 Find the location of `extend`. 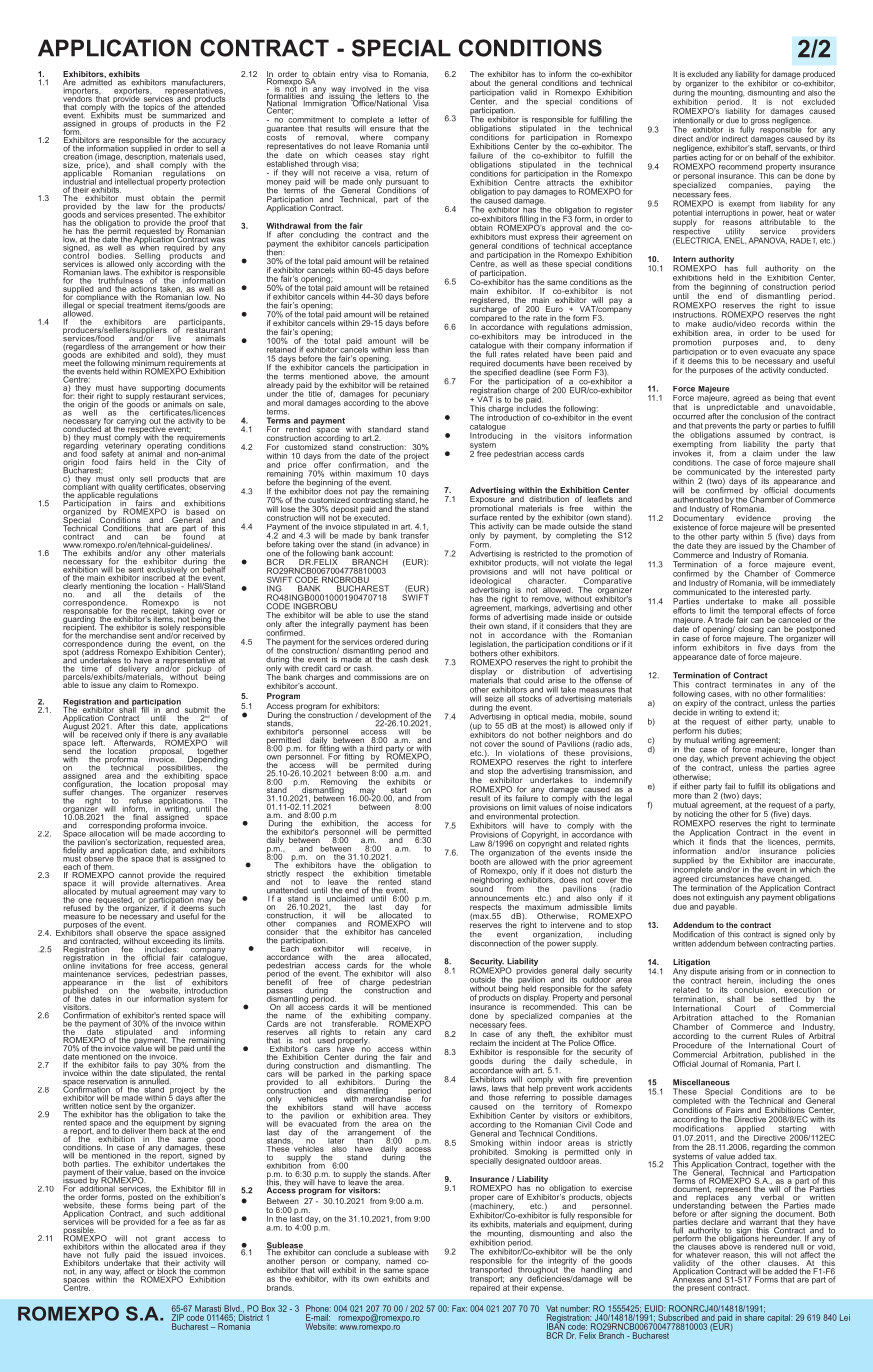

extend is located at coordinates (757, 712).
